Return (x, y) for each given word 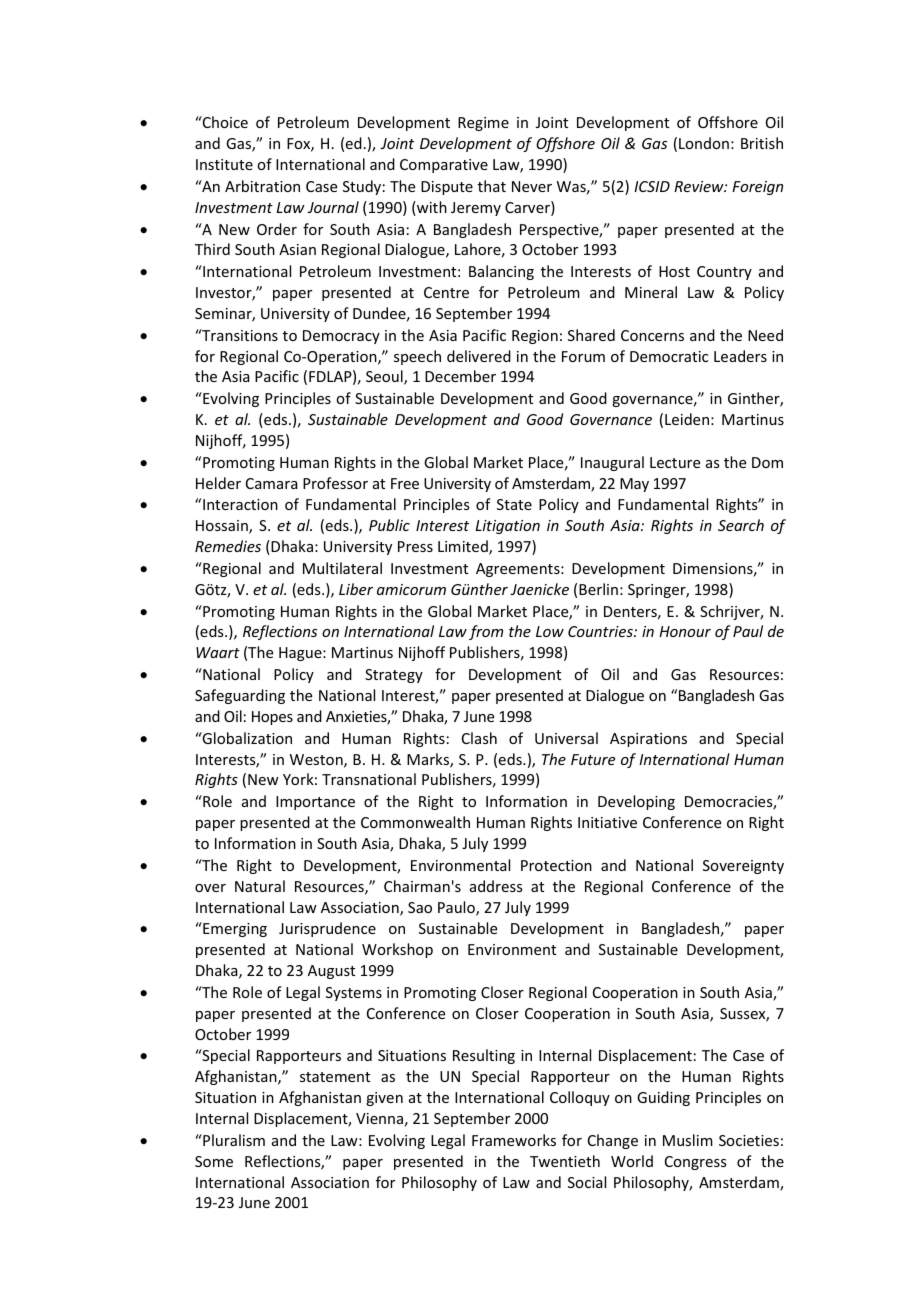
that (492, 186)
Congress (695, 1163)
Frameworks (514, 1140)
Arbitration (262, 186)
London (704, 143)
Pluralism (233, 1140)
